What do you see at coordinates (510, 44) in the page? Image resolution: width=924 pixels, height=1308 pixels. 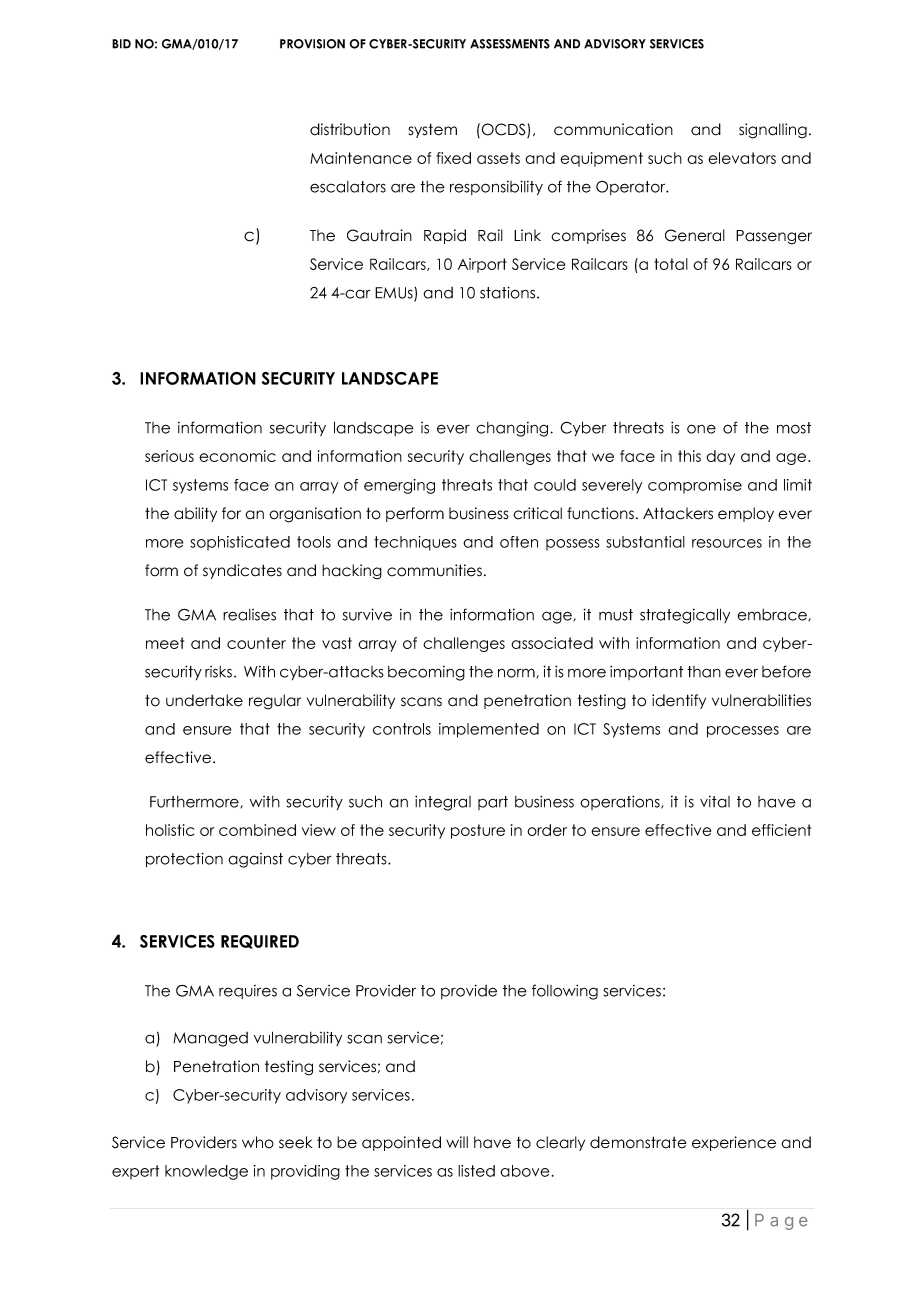 I see `ASSESSMENTS` at bounding box center [510, 44].
